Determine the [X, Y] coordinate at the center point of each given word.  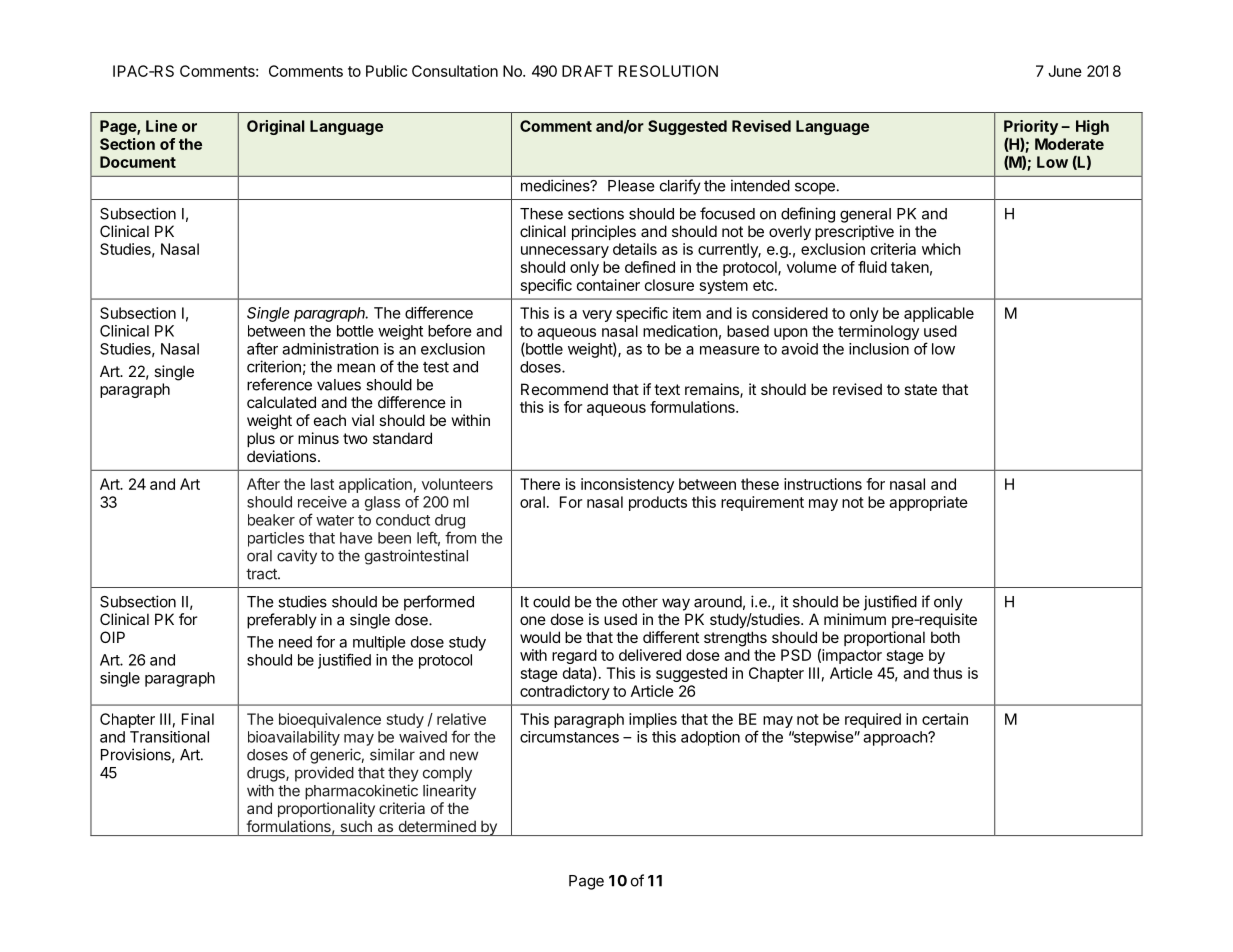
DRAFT [587, 71]
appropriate [928, 503]
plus [261, 439]
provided [324, 774]
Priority [1031, 129]
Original [276, 127]
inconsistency [627, 485]
